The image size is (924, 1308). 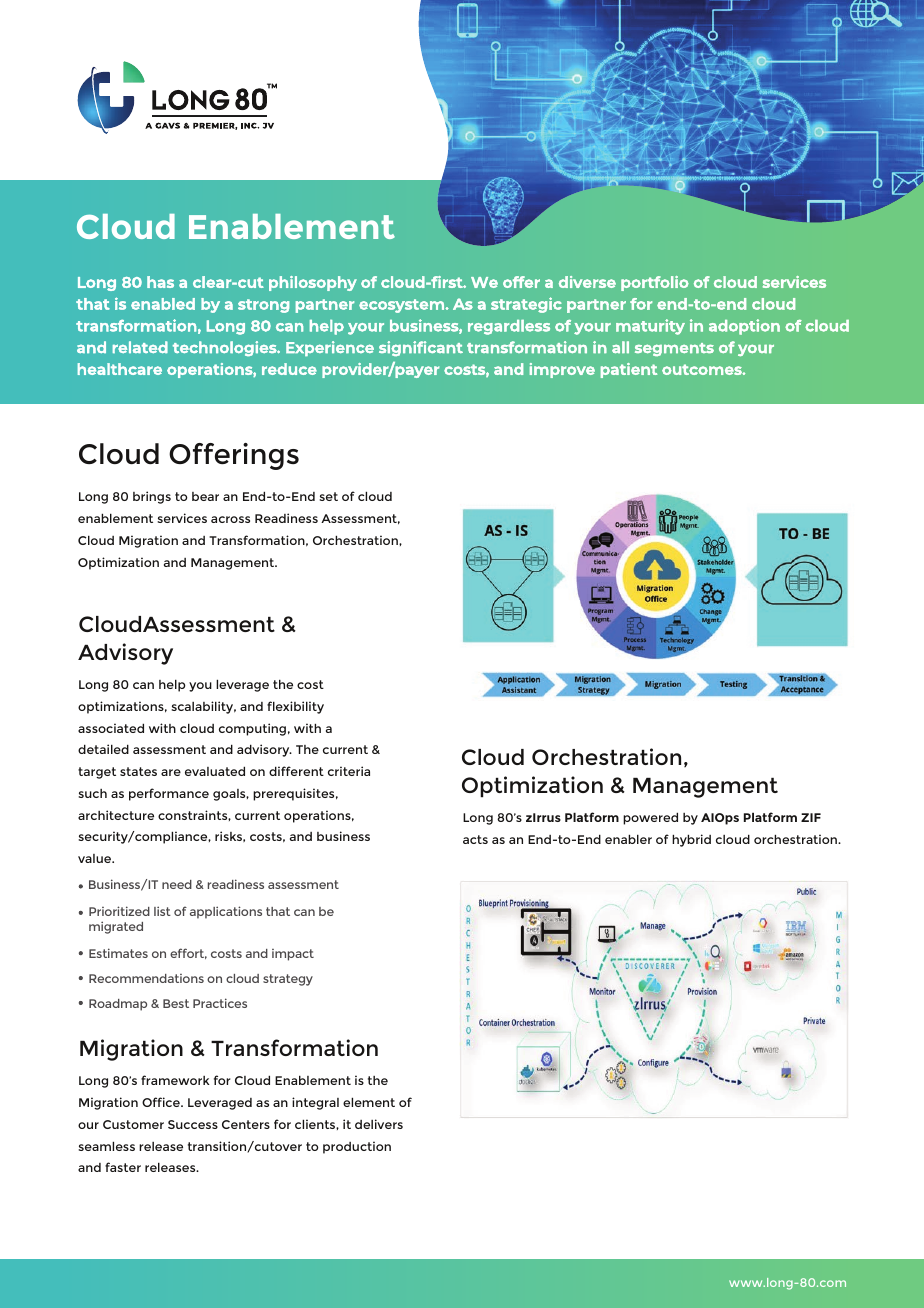 I want to click on acts, so click(x=475, y=839).
